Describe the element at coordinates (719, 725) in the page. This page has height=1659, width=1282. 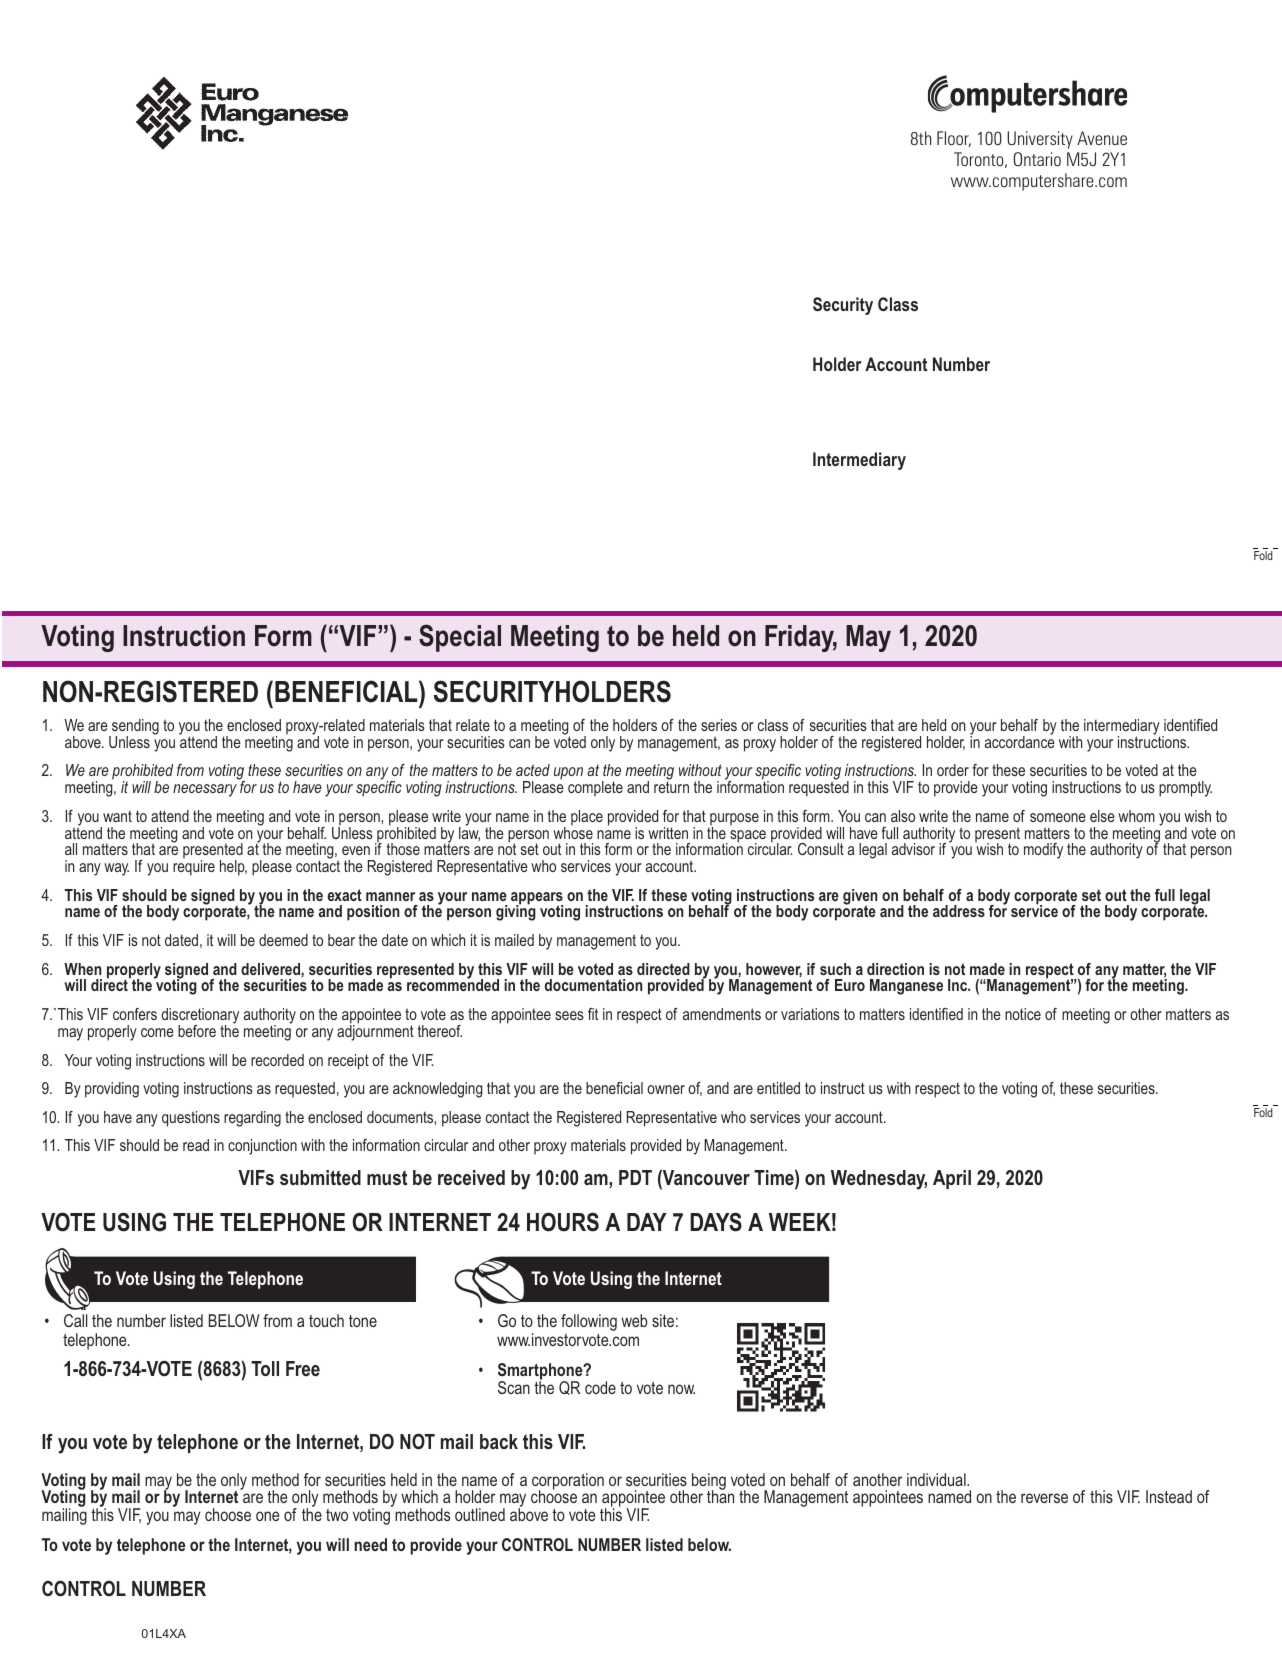
I see `series` at that location.
